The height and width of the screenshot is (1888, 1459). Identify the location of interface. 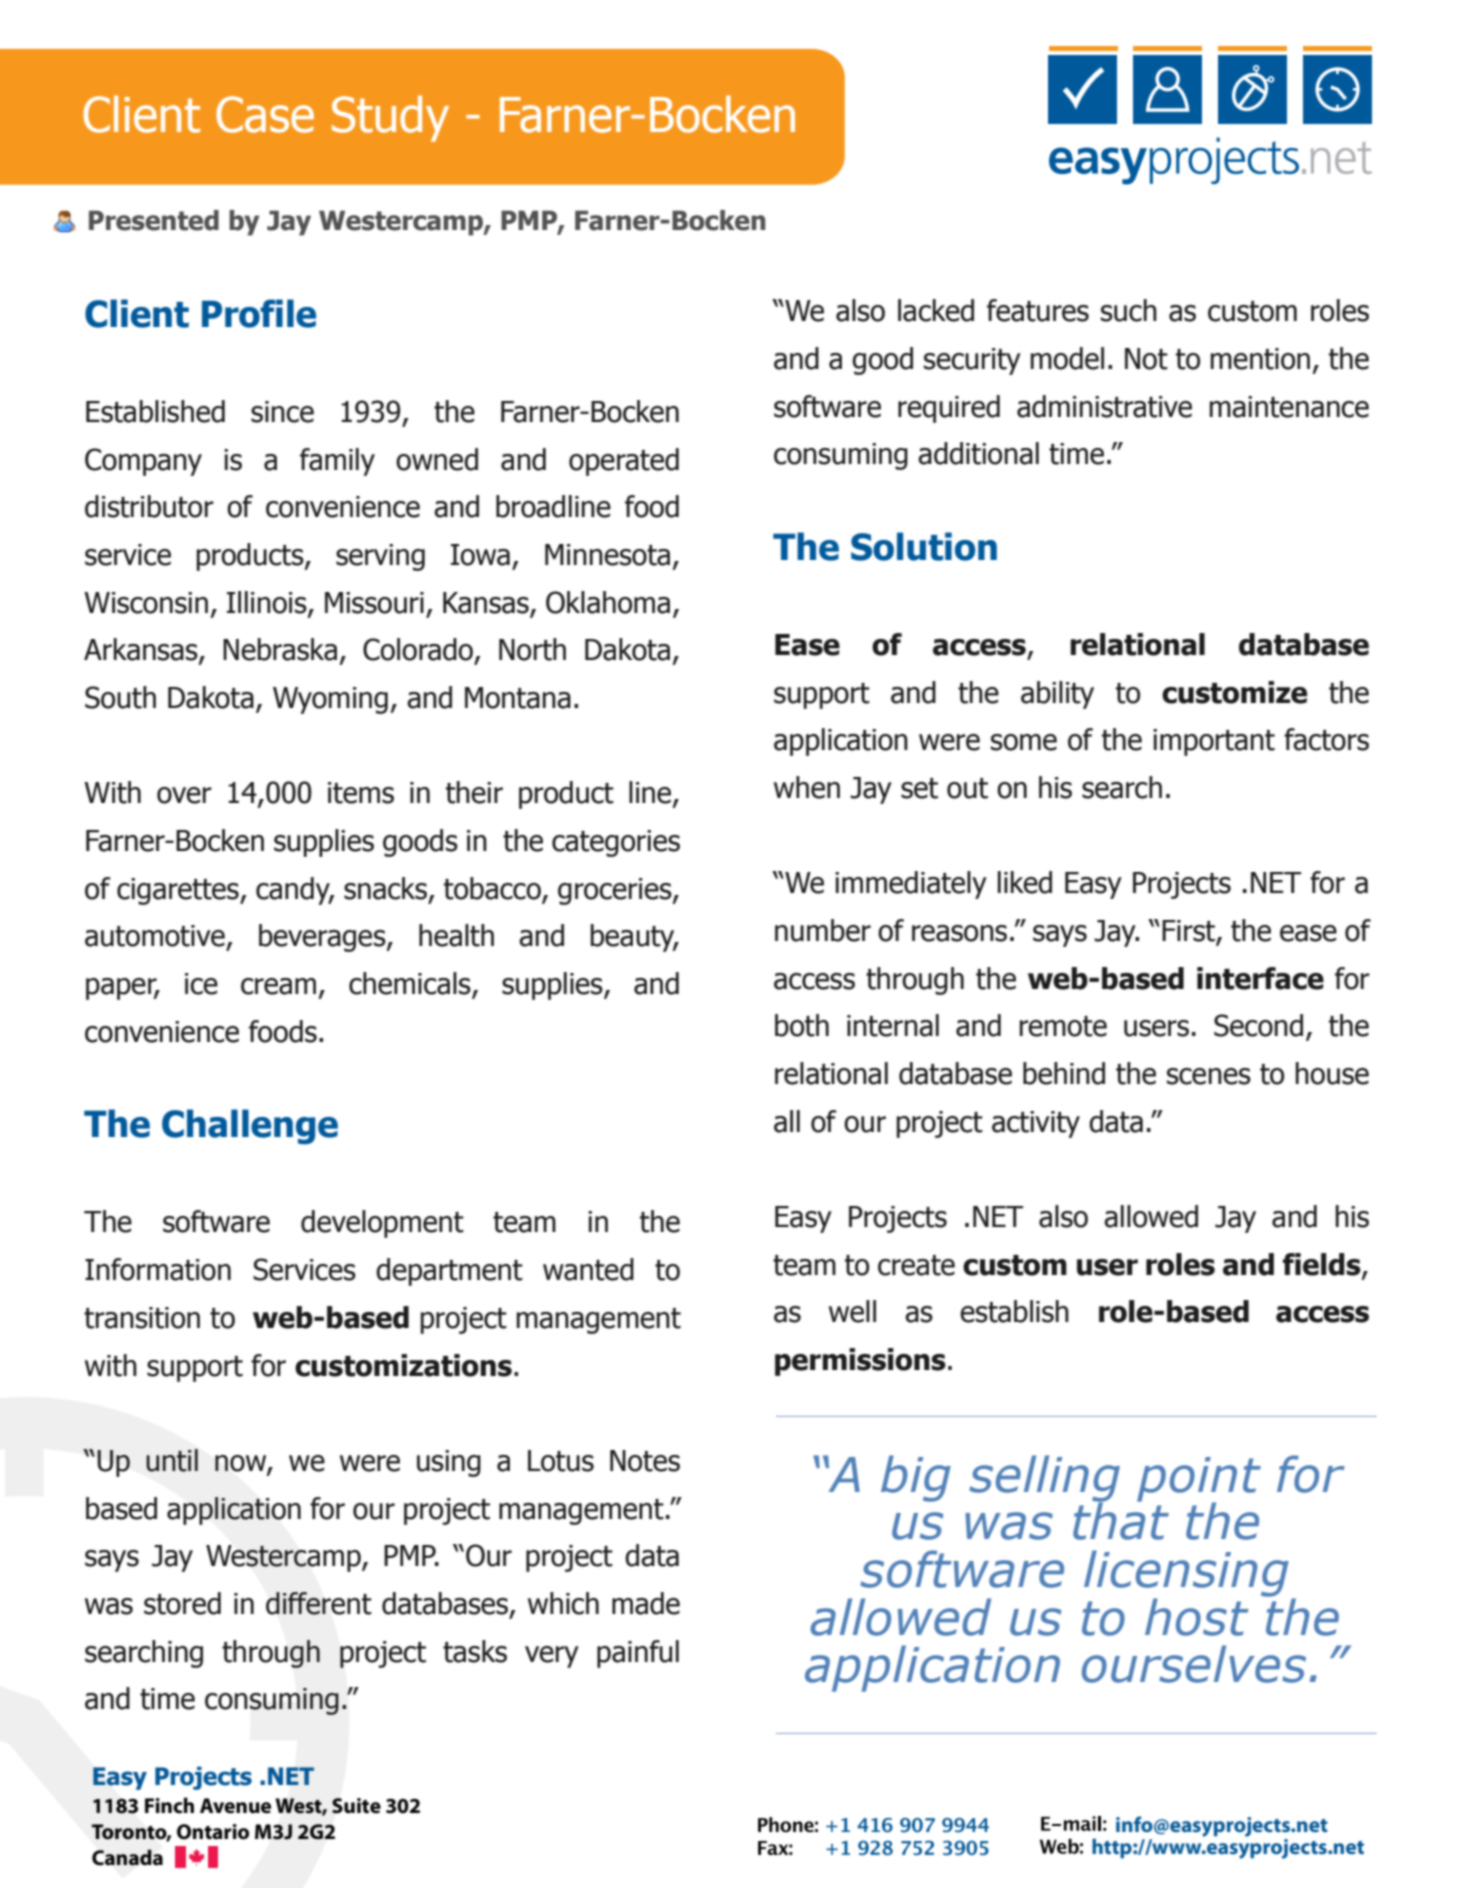
(1260, 978).
